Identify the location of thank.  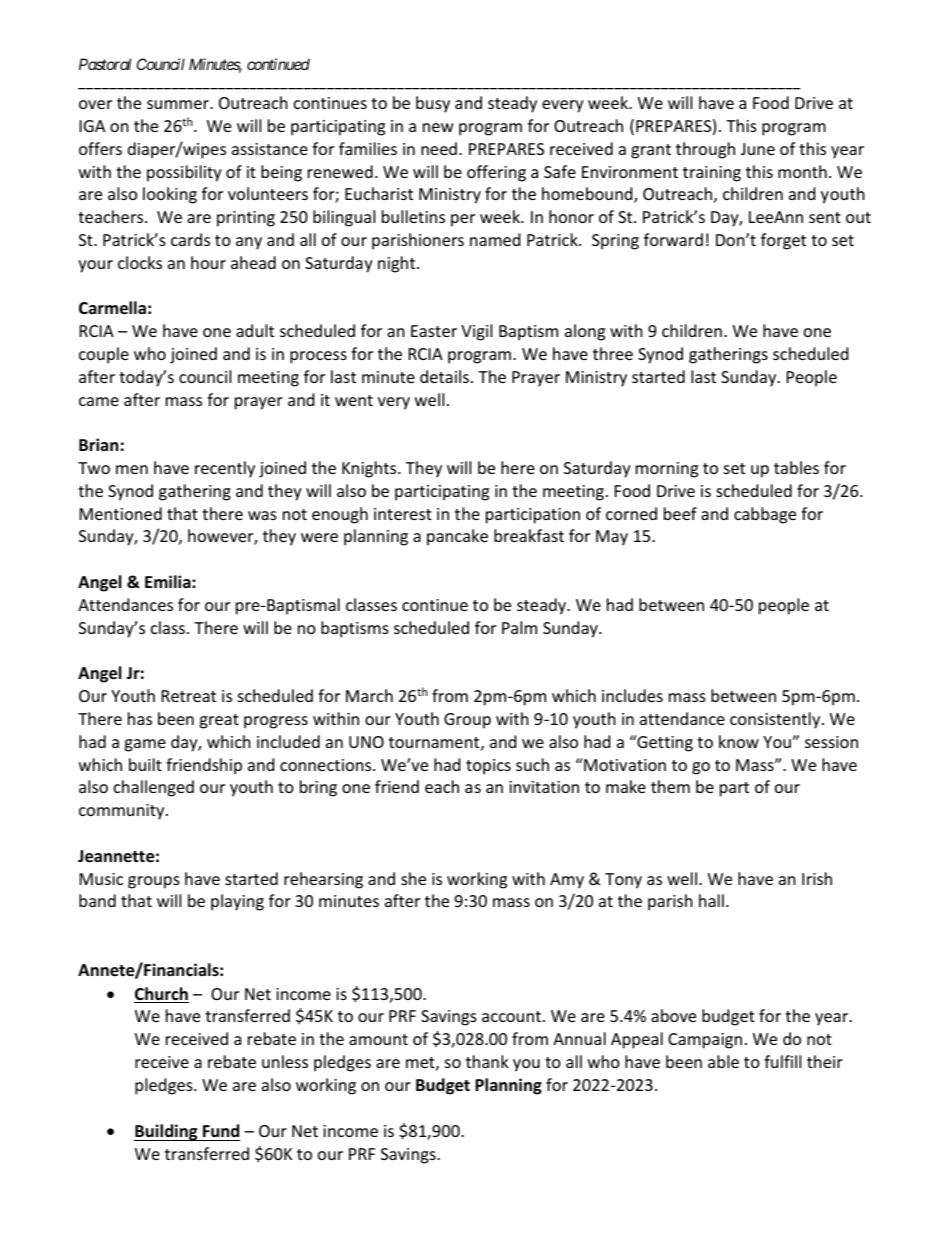
(487, 1061).
